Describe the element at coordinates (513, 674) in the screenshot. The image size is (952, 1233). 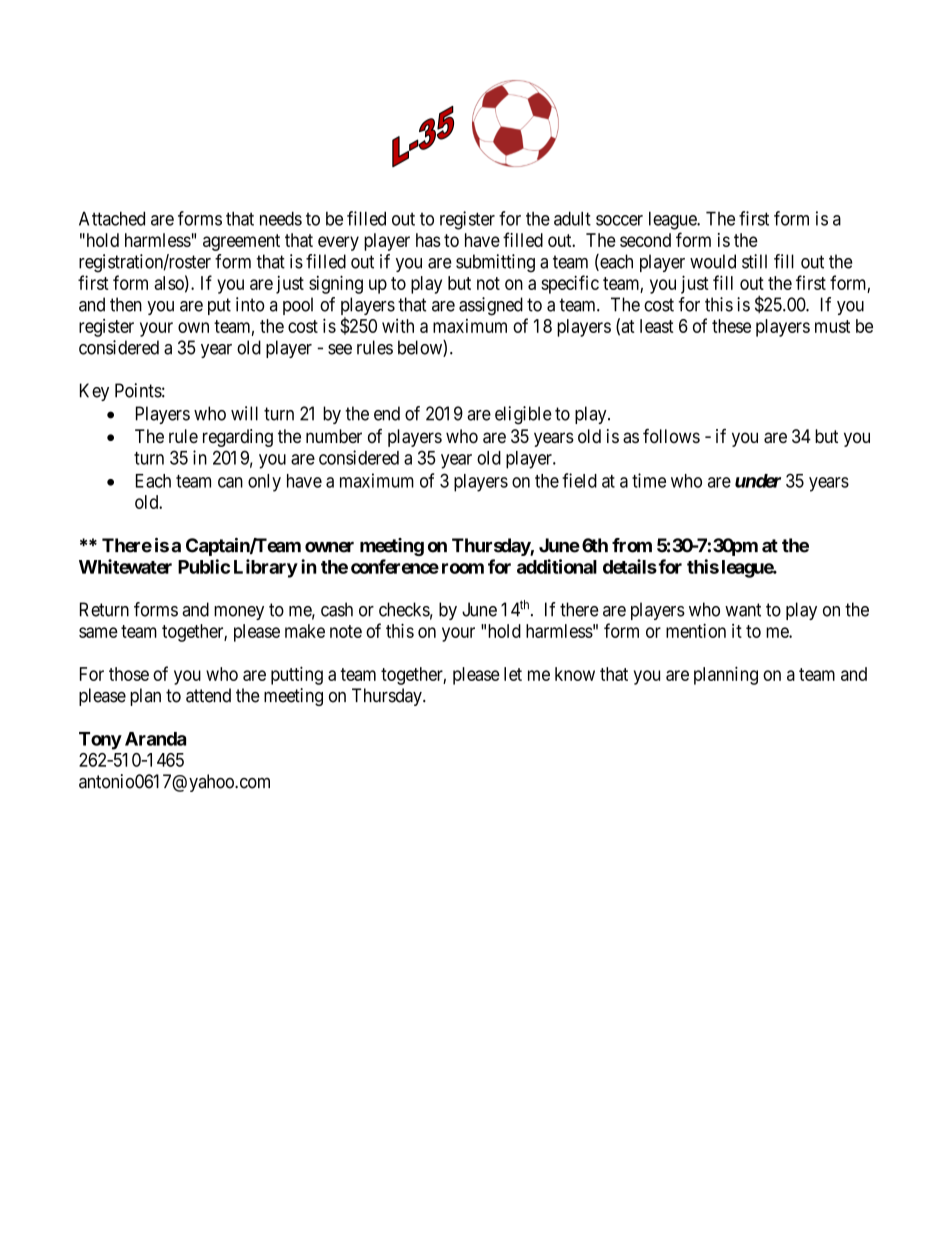
I see `let` at that location.
